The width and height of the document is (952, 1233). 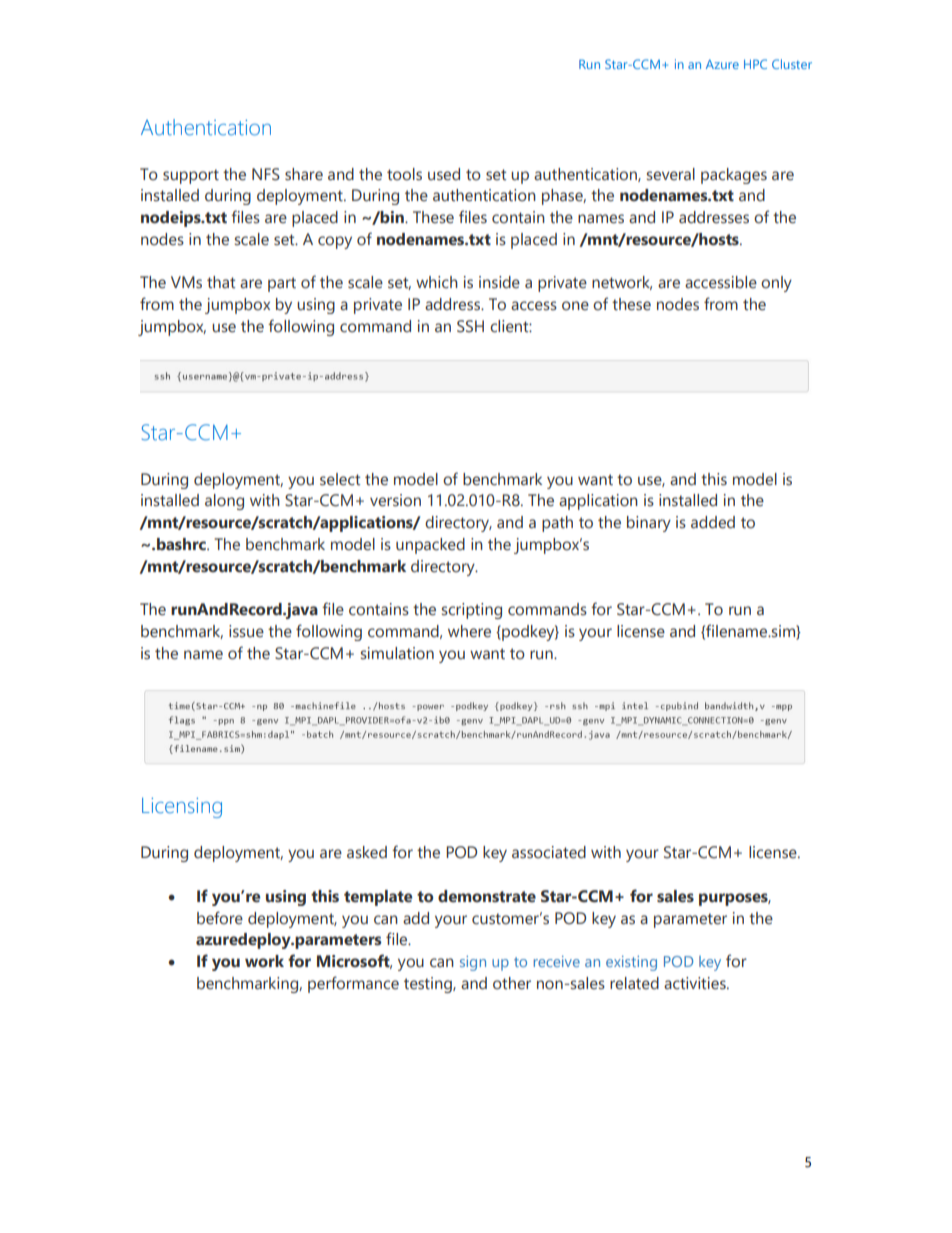 I want to click on used, so click(x=444, y=174).
